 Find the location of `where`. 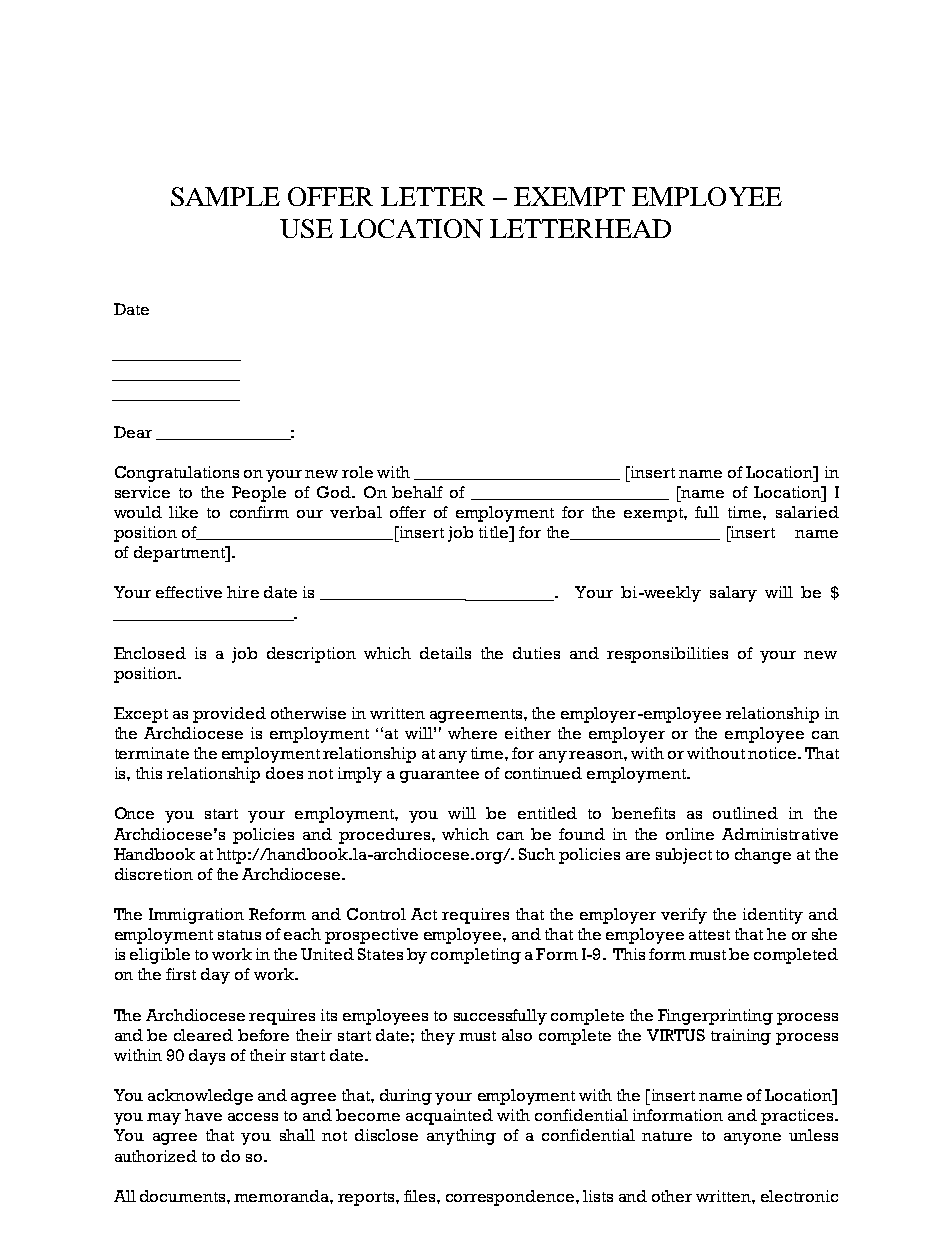

where is located at coordinates (472, 733).
